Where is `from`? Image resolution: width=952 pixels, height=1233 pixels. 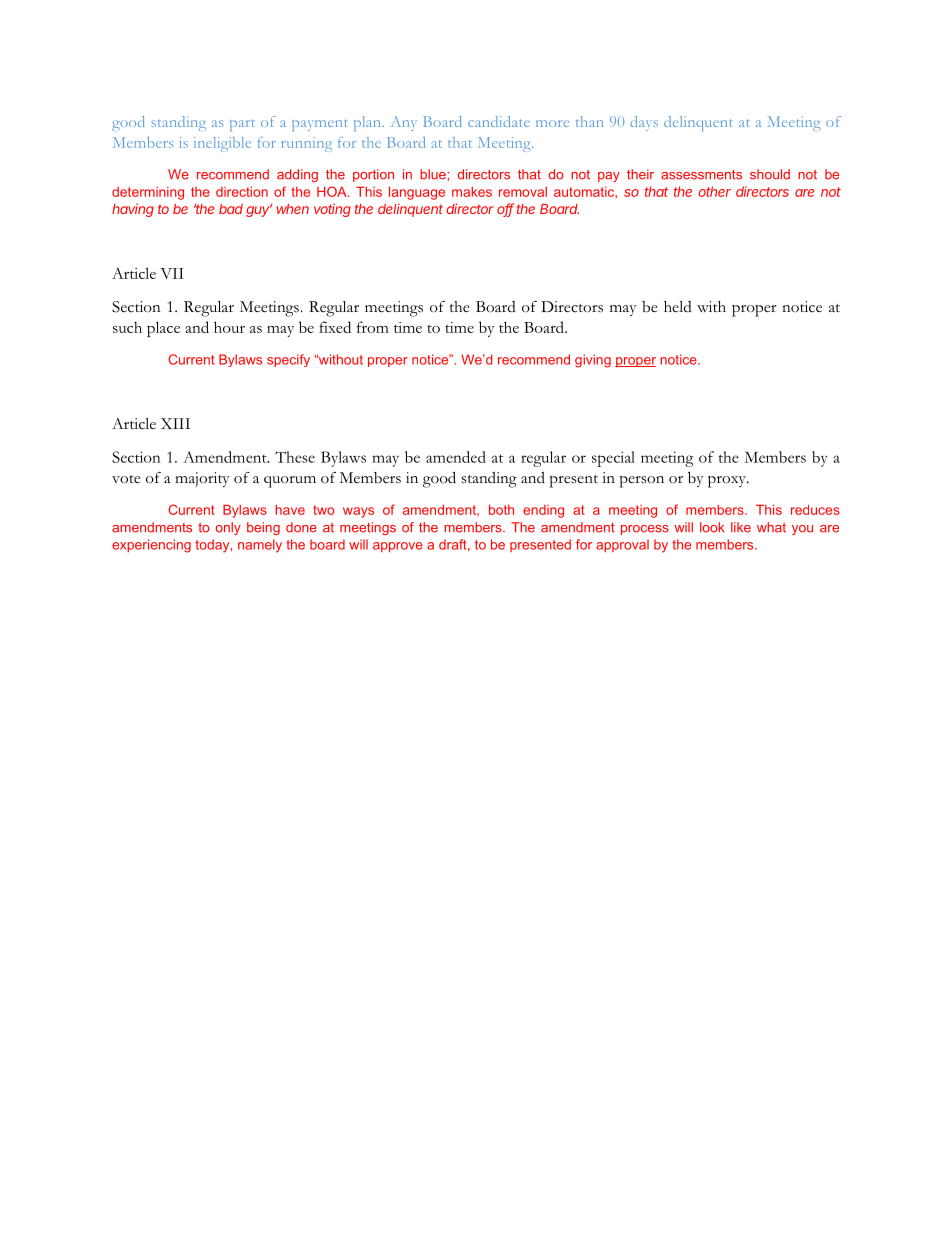 from is located at coordinates (373, 327).
